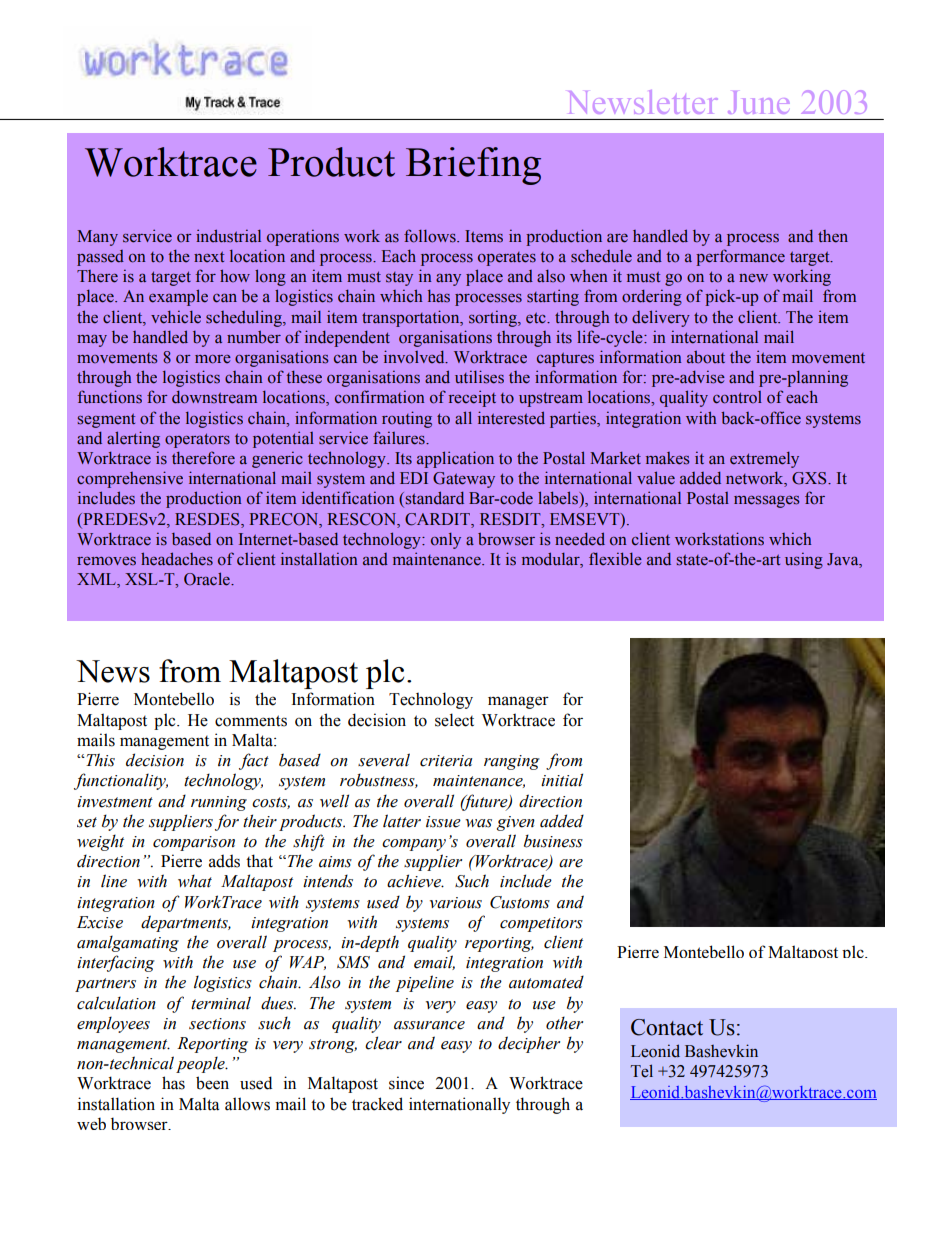 This screenshot has height=1233, width=952. I want to click on since, so click(406, 1083).
